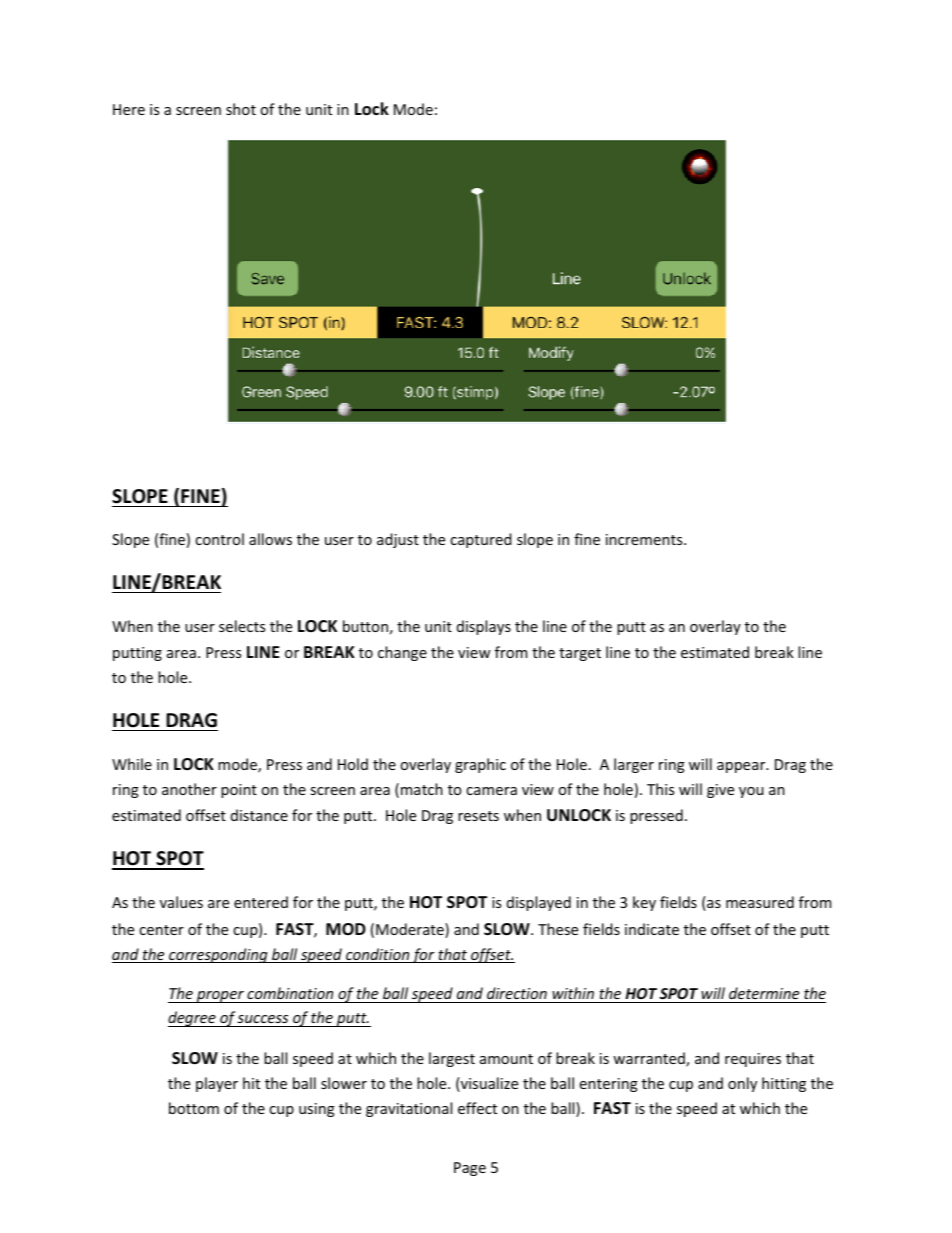  What do you see at coordinates (194, 1108) in the image?
I see `bottom` at bounding box center [194, 1108].
